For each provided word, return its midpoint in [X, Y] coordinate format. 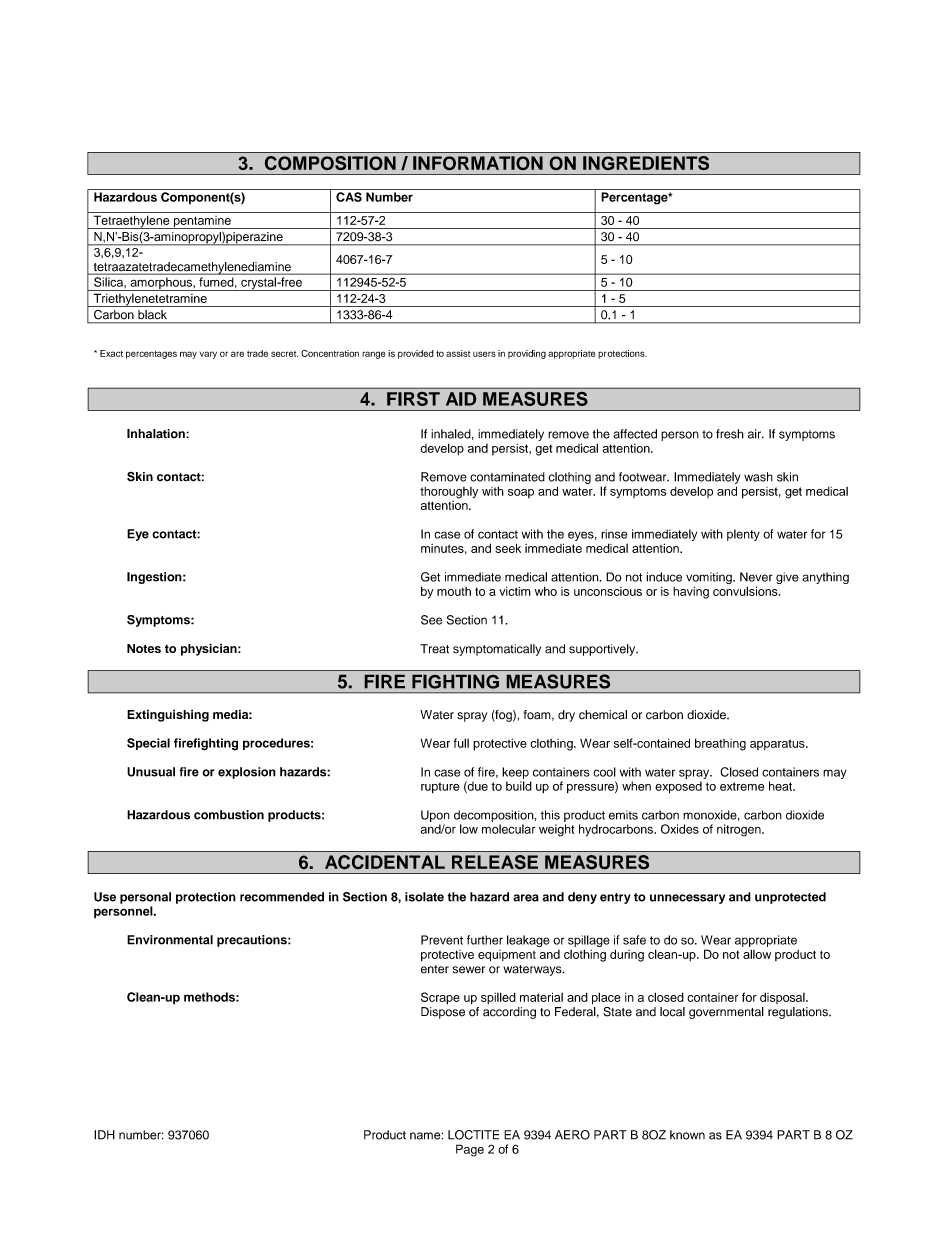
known [687, 1135]
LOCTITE [473, 1135]
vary [208, 355]
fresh [730, 434]
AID [461, 399]
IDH [104, 1135]
